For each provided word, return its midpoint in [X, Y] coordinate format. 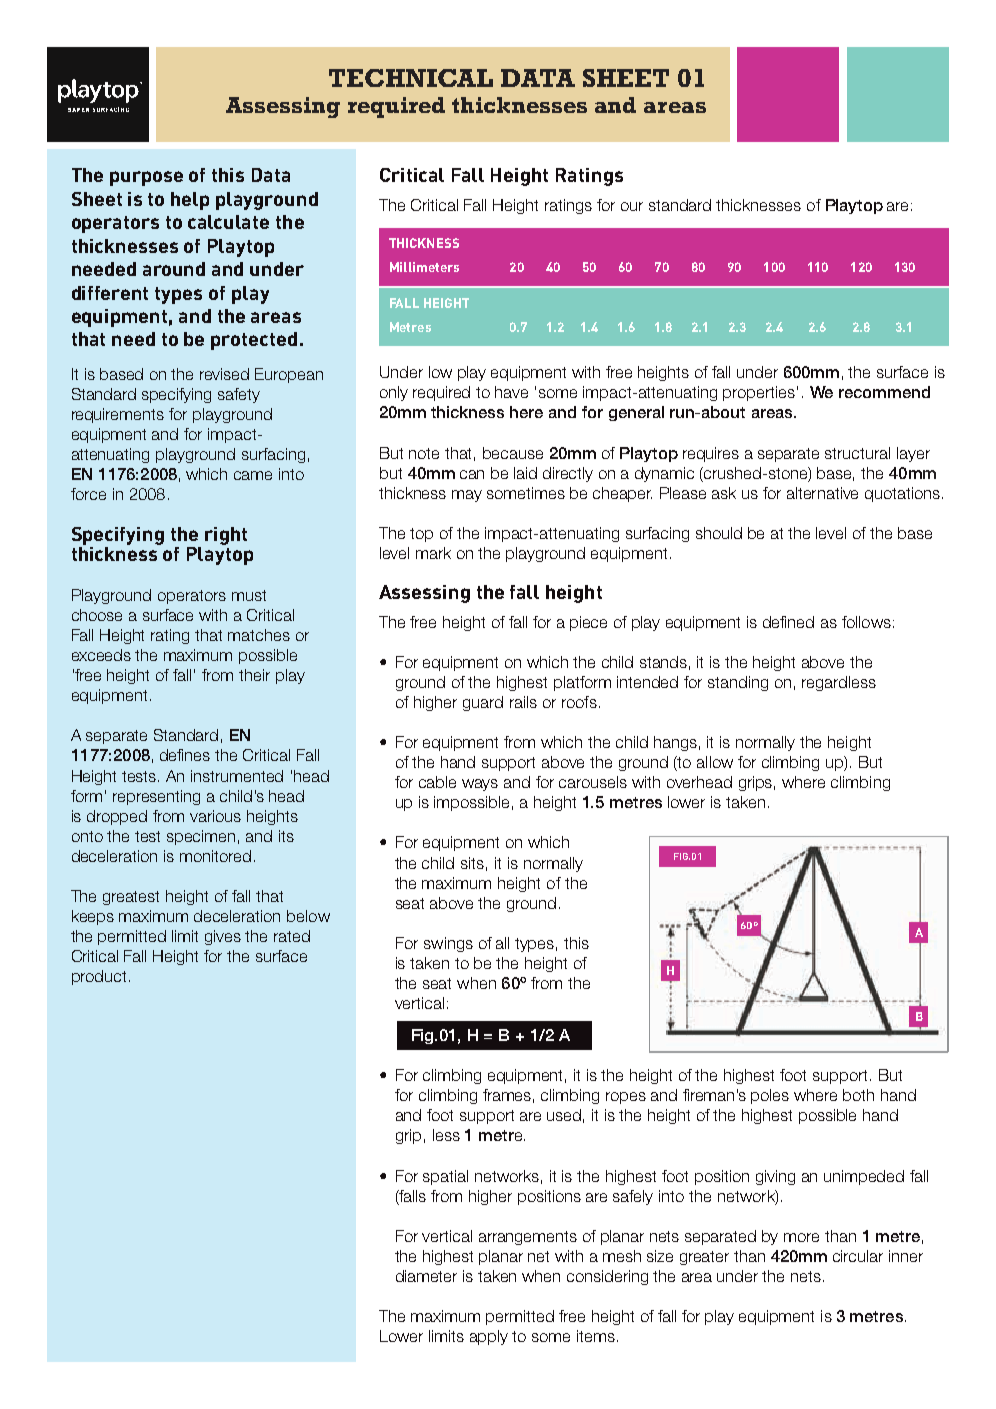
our [632, 206]
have [511, 392]
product [99, 977]
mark [433, 553]
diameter [426, 1276]
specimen [201, 837]
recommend [884, 392]
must [249, 595]
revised [224, 374]
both [858, 1095]
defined [788, 622]
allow [715, 762]
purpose [146, 178]
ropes [626, 1098]
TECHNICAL [411, 78]
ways [480, 785]
